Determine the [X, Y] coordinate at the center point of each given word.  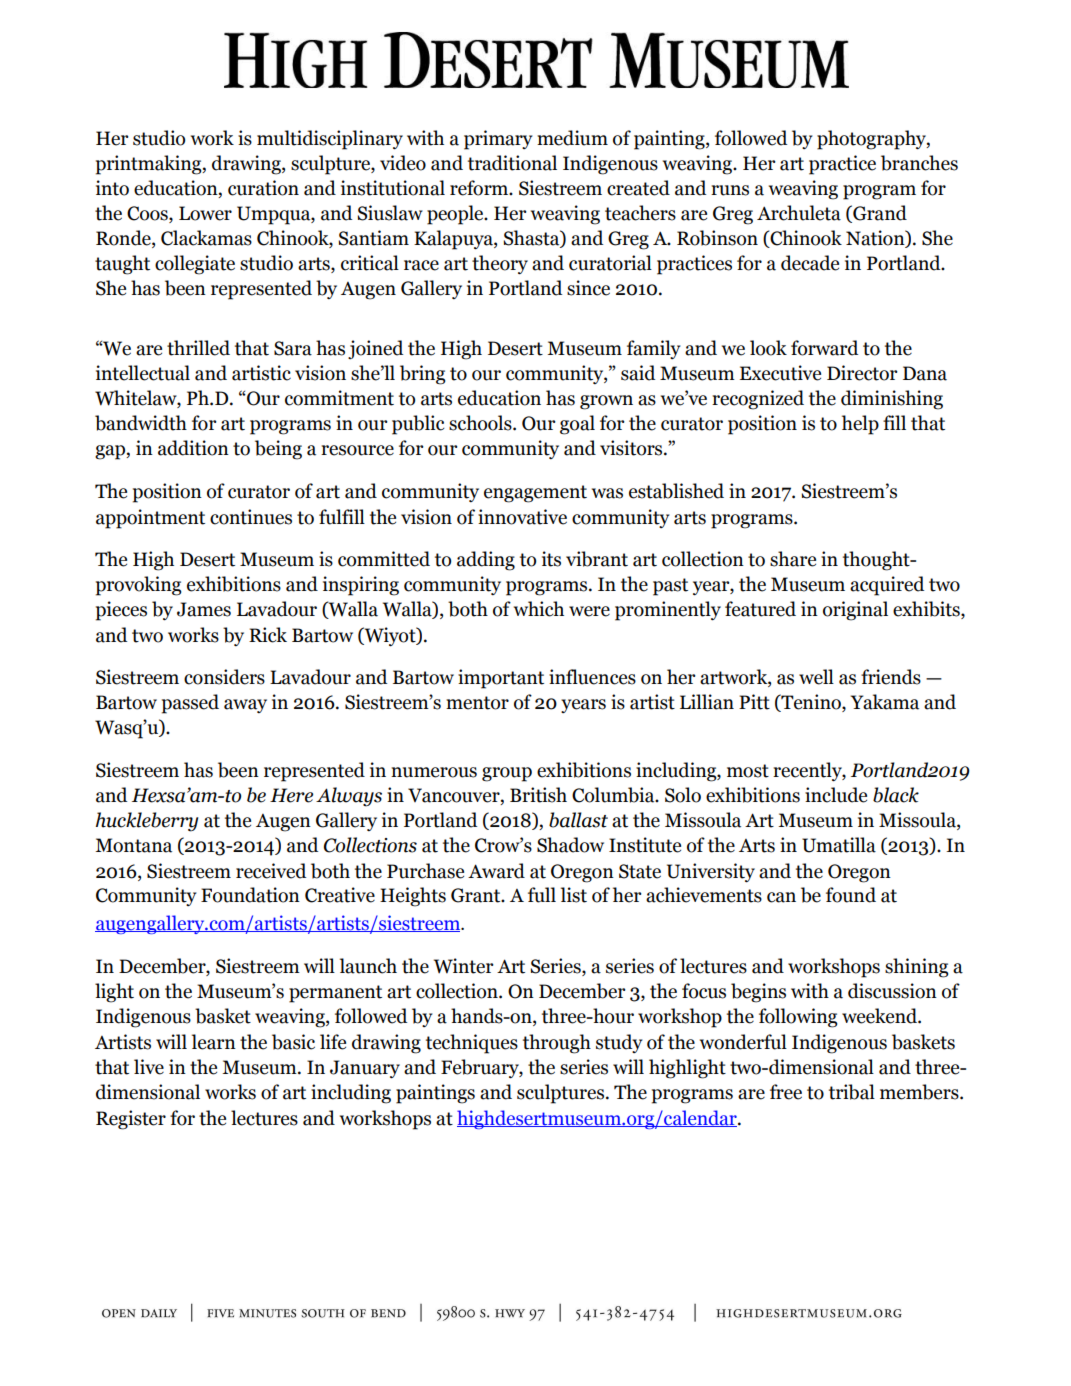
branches [919, 163]
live [149, 1067]
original [855, 611]
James [204, 609]
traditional [512, 163]
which [539, 609]
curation [263, 188]
